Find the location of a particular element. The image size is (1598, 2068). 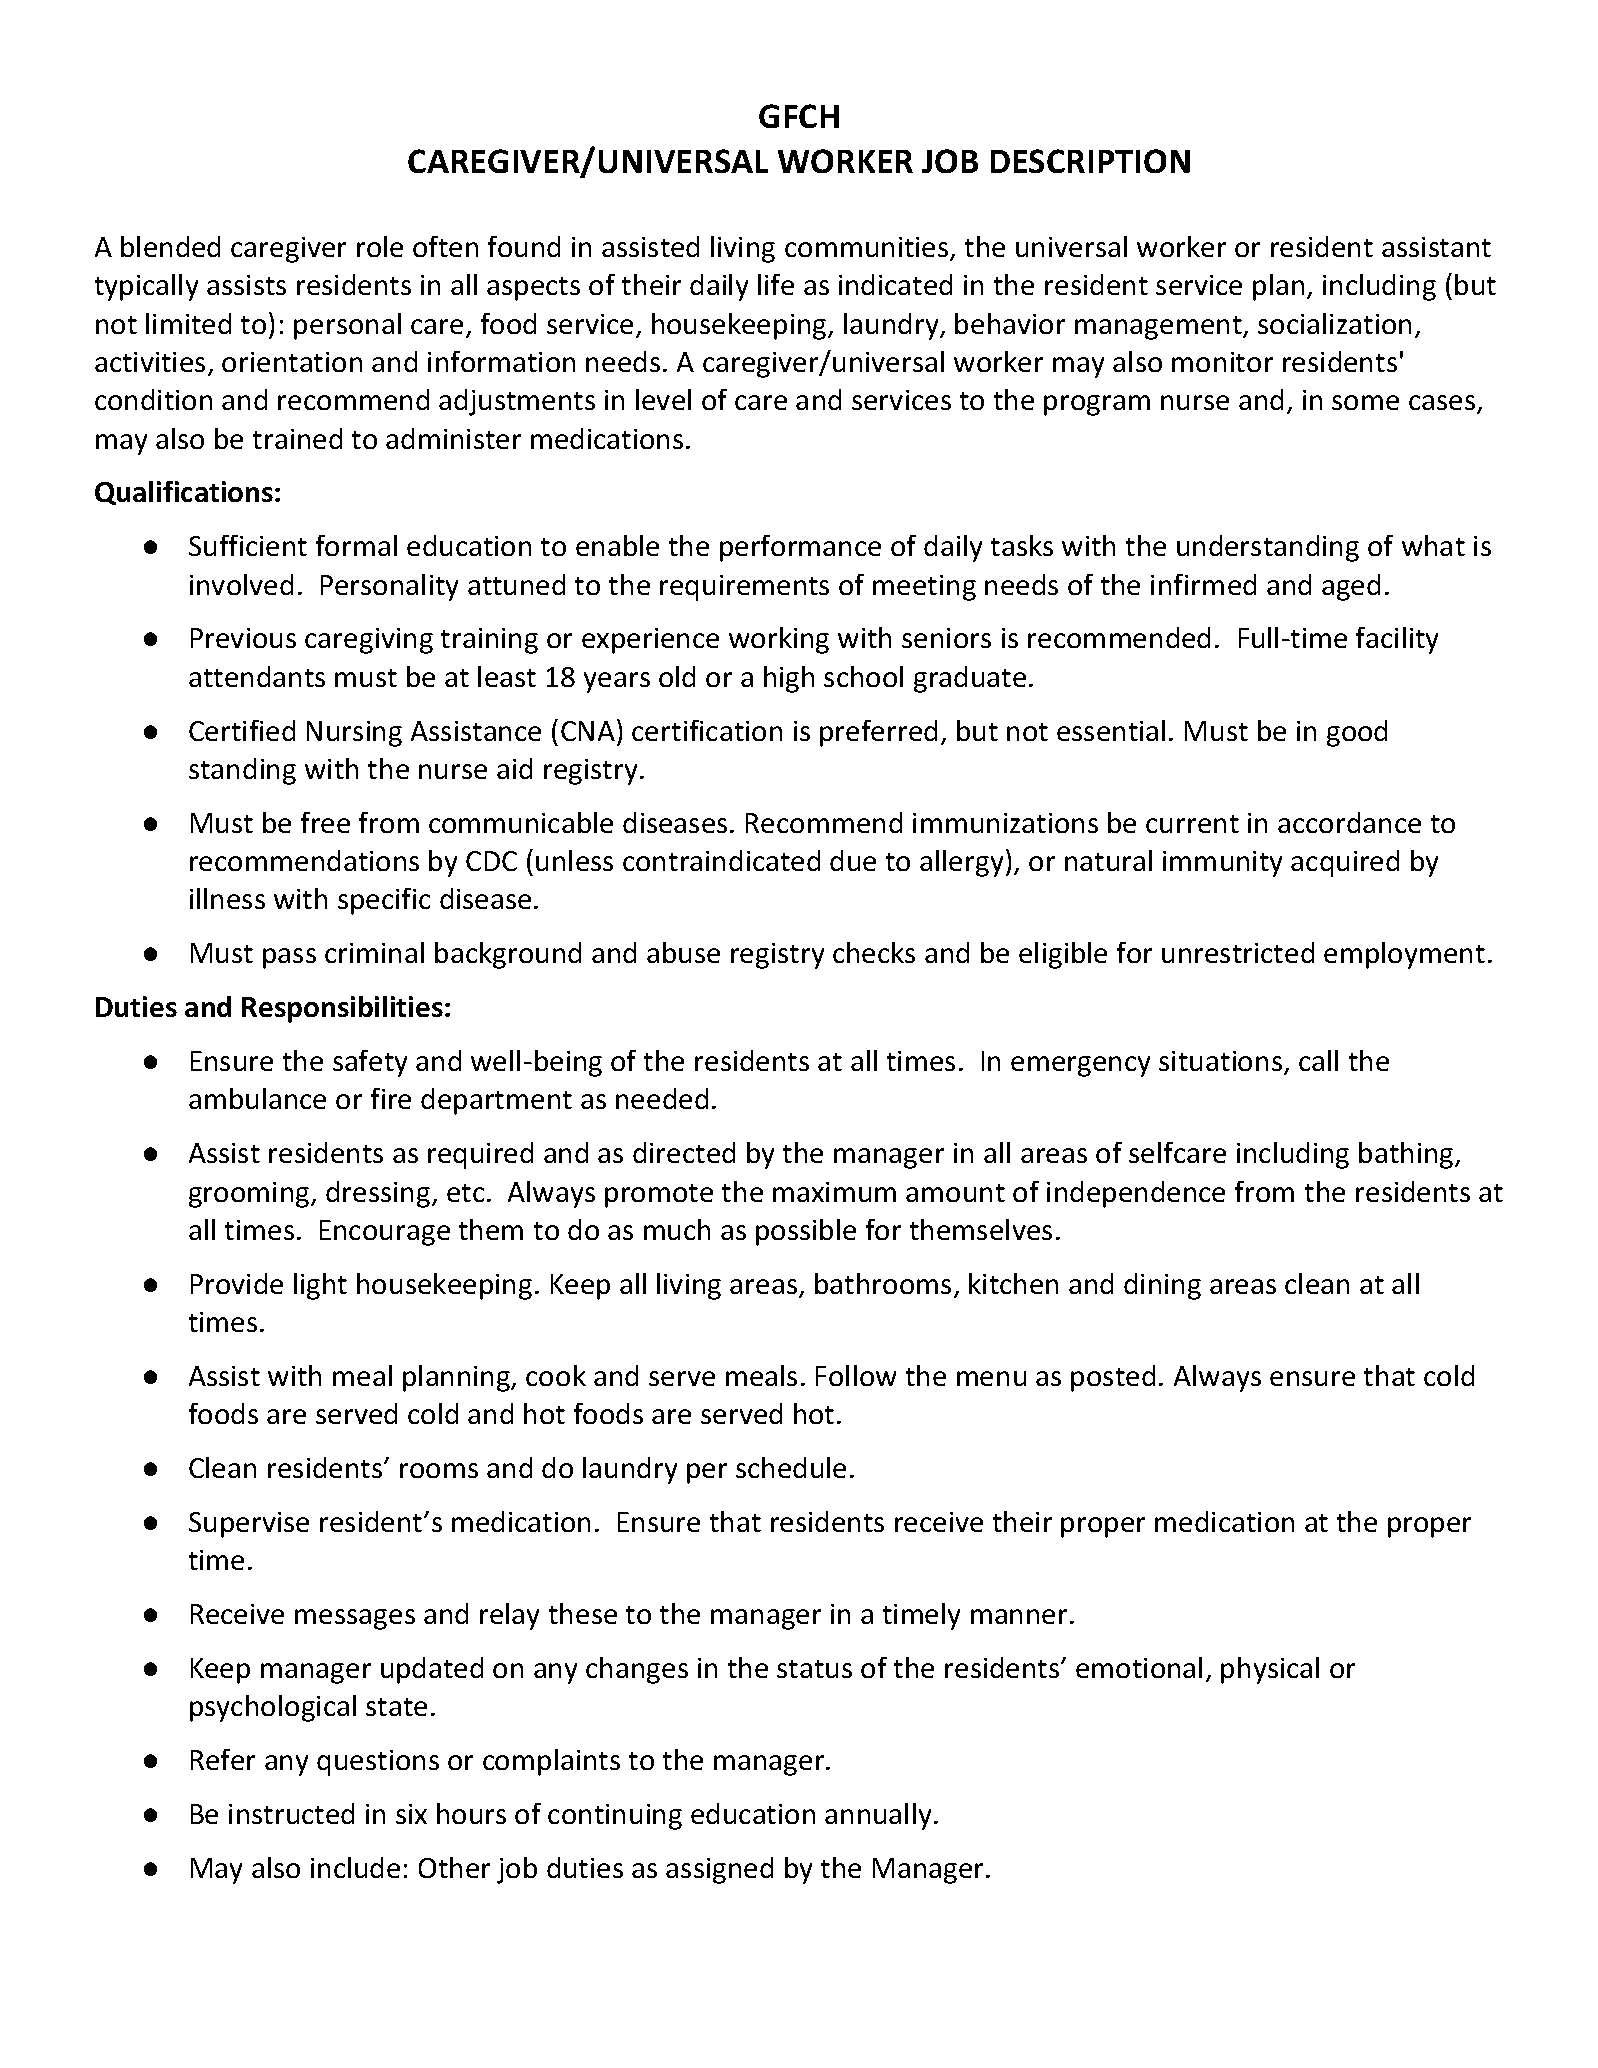

role is located at coordinates (380, 246).
